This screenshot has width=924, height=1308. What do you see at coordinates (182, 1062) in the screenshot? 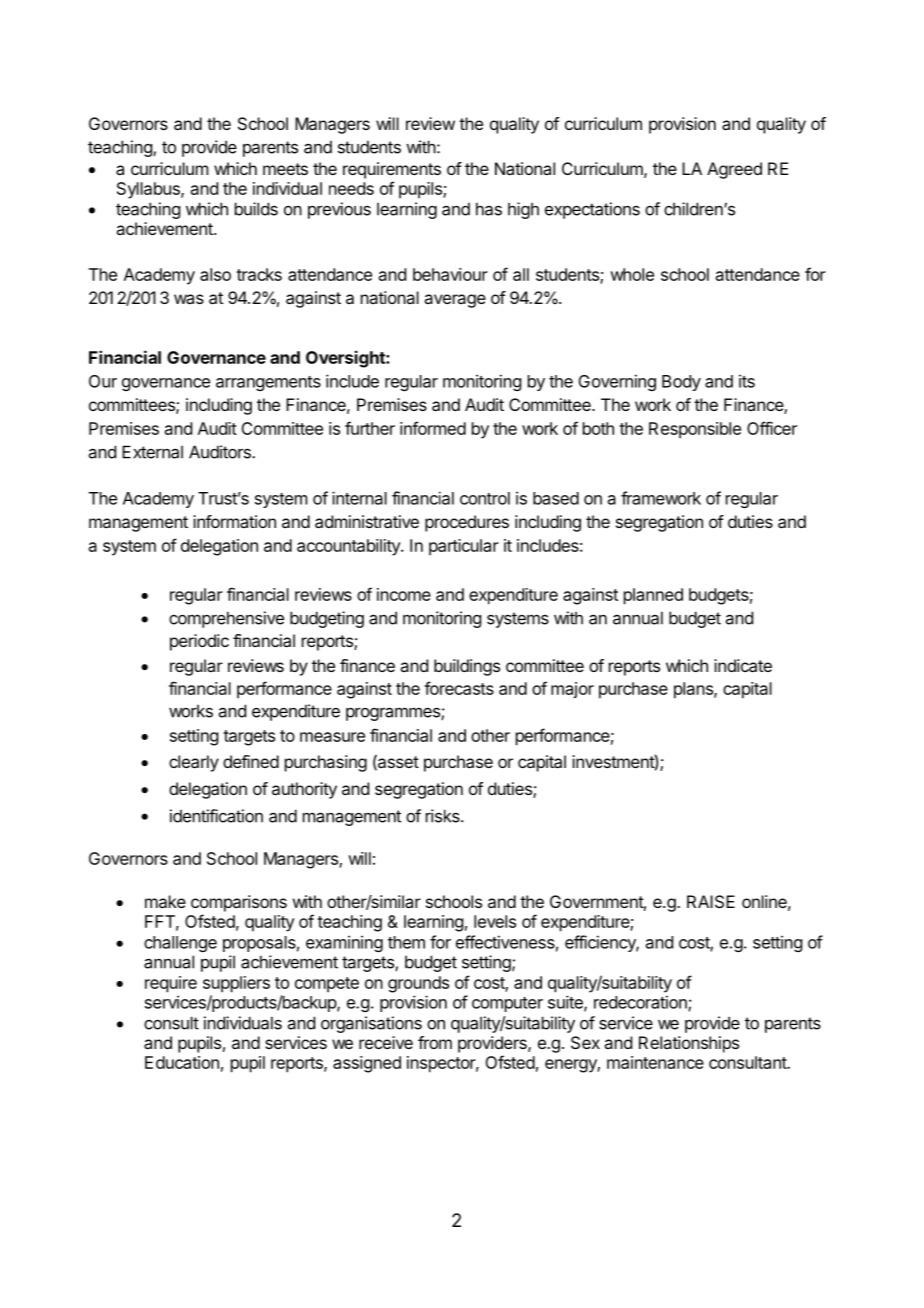
I see `Education` at bounding box center [182, 1062].
